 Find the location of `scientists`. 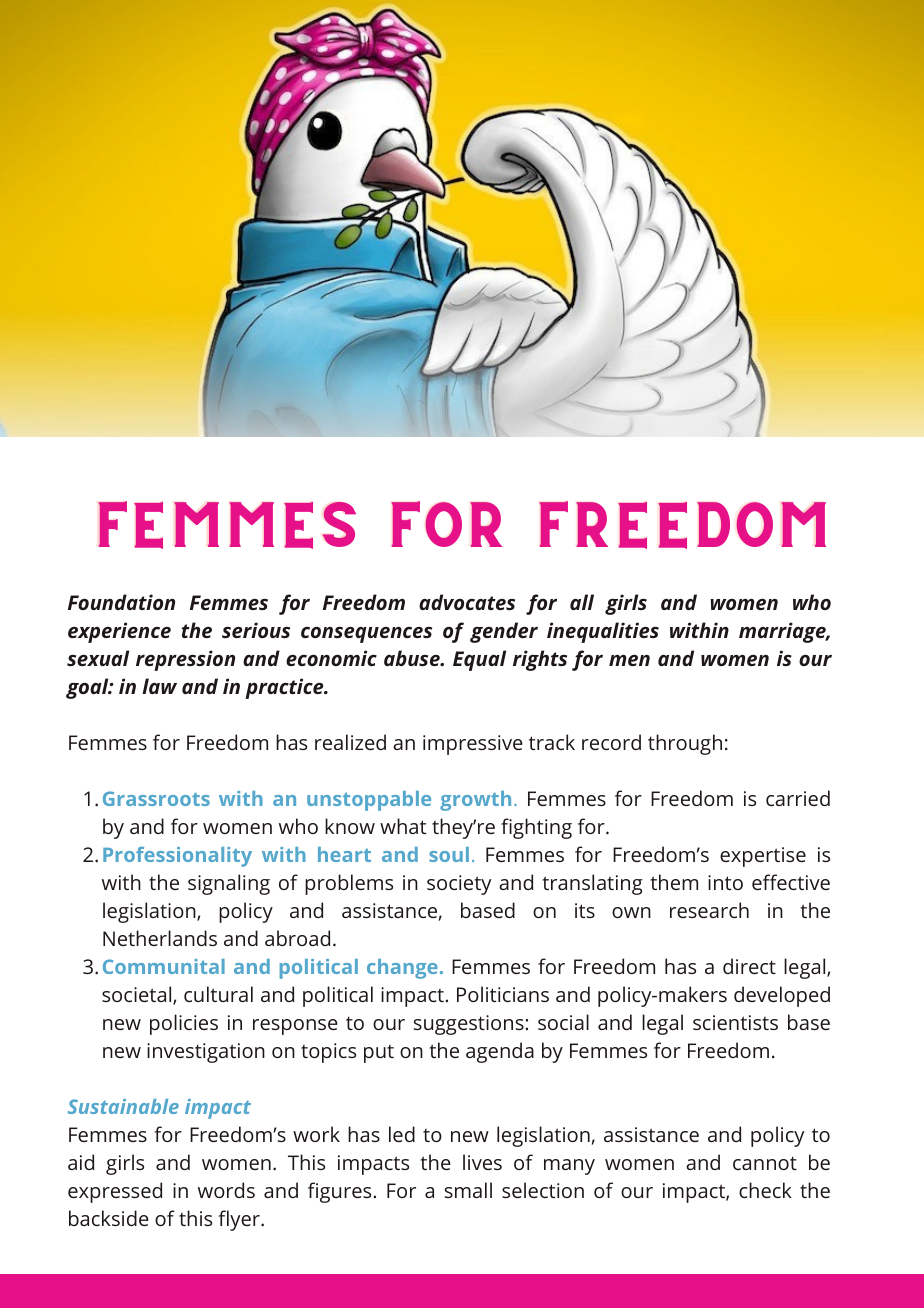

scientists is located at coordinates (735, 1022).
